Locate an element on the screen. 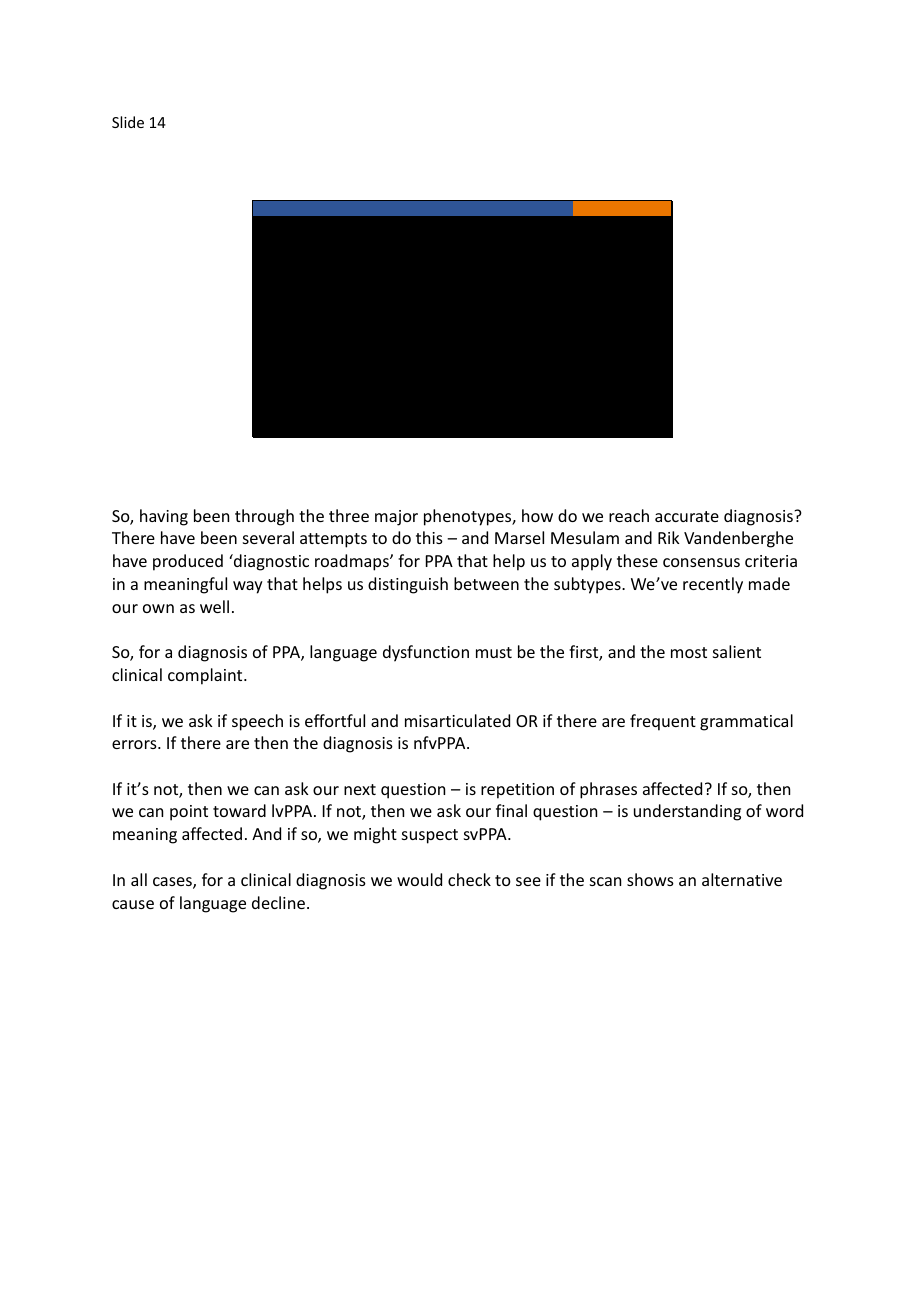  accurate is located at coordinates (687, 516).
